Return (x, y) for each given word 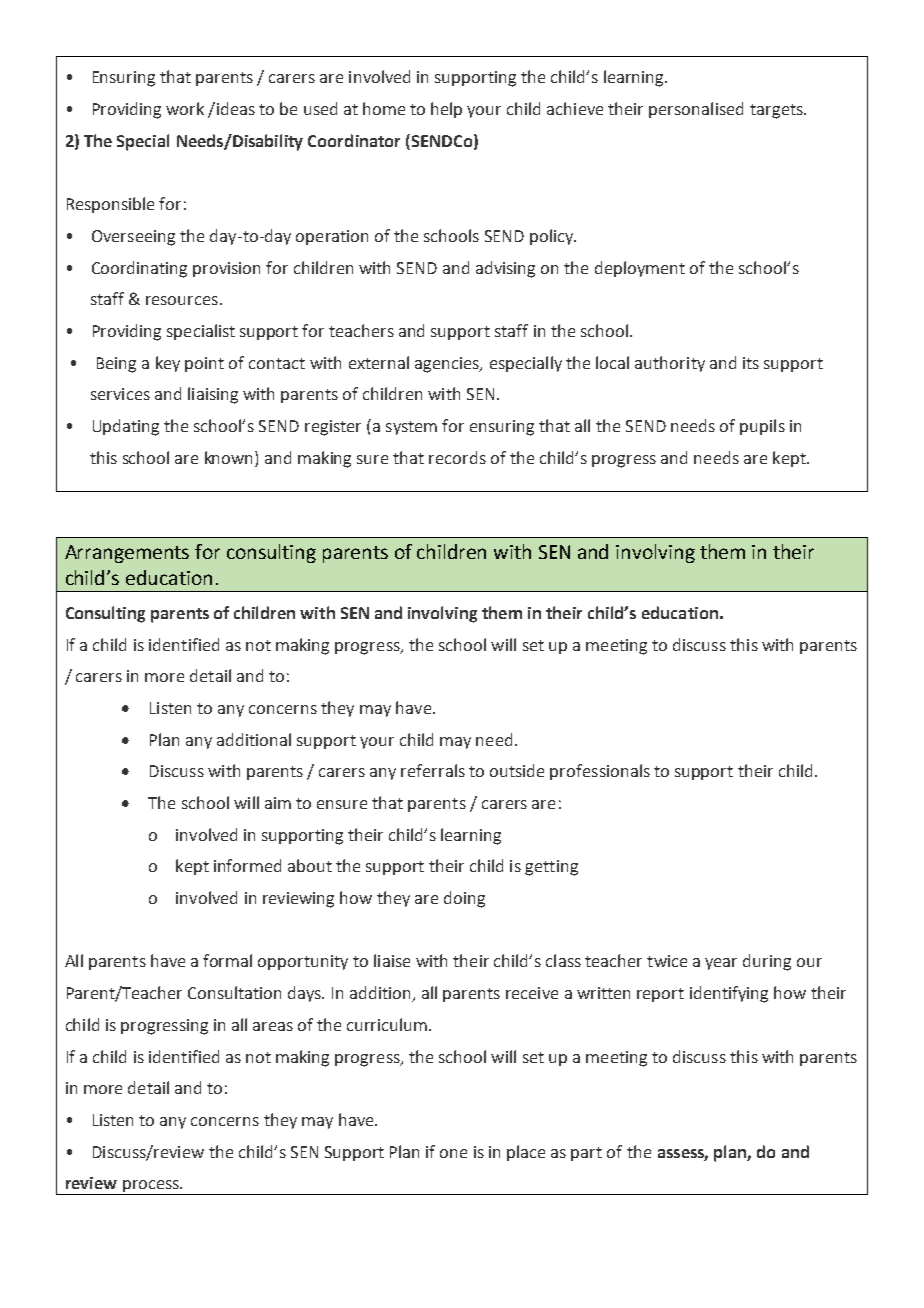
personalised (696, 110)
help (446, 110)
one (453, 1153)
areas (273, 1026)
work (185, 108)
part (586, 1154)
